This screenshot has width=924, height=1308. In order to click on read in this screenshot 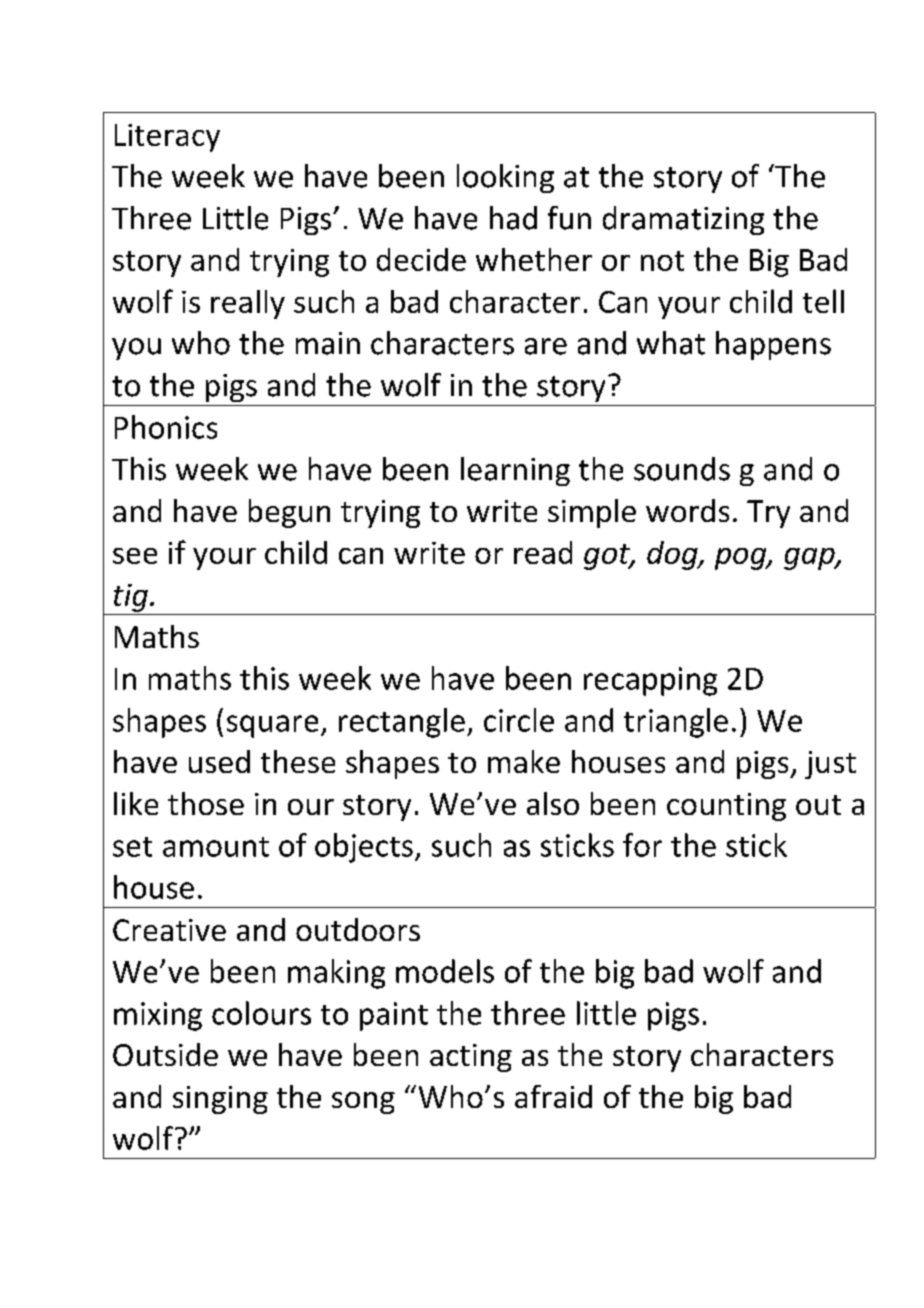, I will do `click(543, 552)`.
